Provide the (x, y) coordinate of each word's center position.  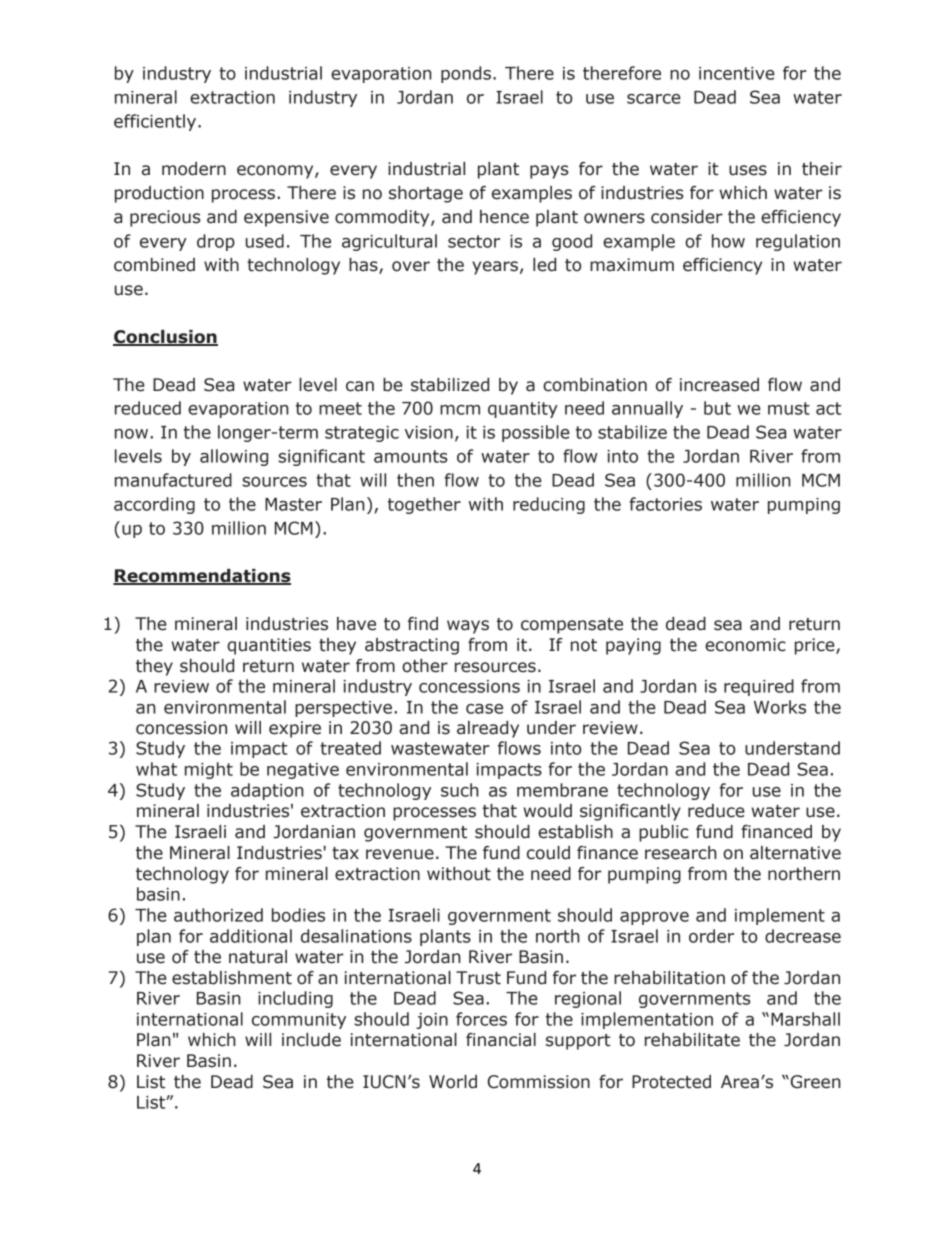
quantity (523, 410)
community (299, 1021)
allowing (234, 457)
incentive (737, 73)
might (209, 770)
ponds (466, 74)
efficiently (156, 122)
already (488, 729)
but (717, 408)
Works (780, 707)
